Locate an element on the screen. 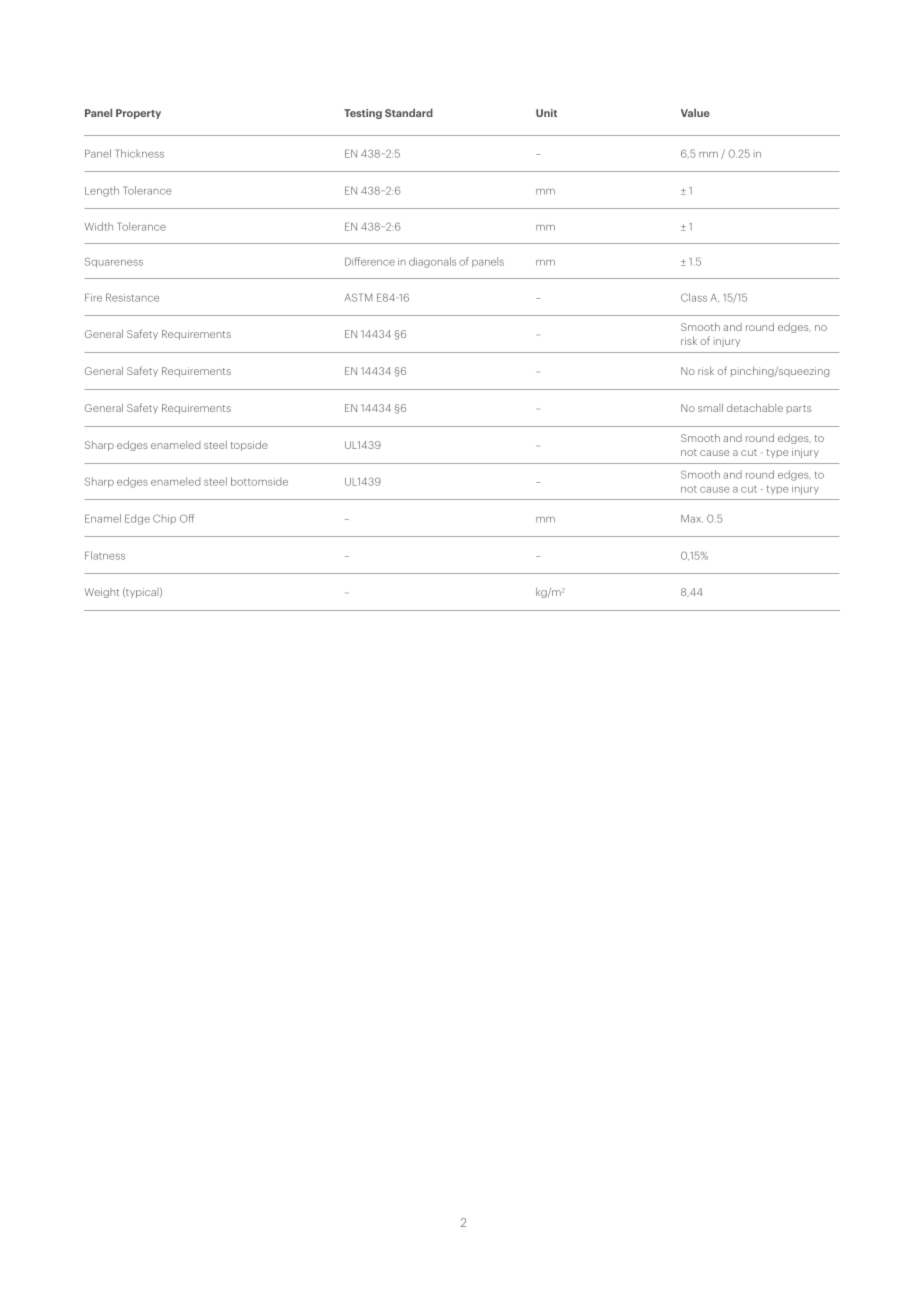  small is located at coordinates (710, 408).
